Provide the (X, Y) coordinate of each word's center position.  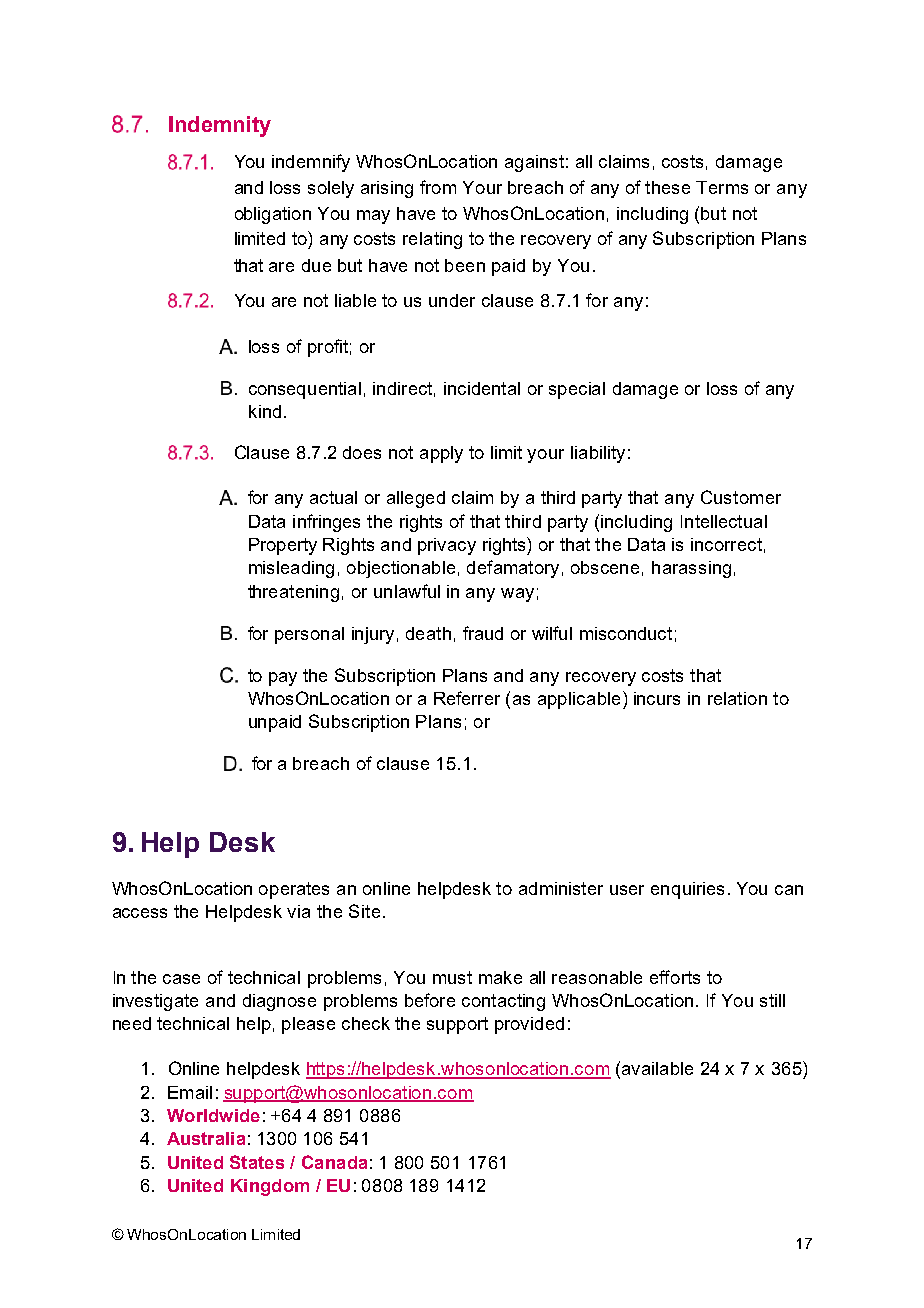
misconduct (626, 633)
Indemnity (220, 126)
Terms (722, 187)
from (438, 187)
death (428, 633)
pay (283, 679)
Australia (206, 1138)
